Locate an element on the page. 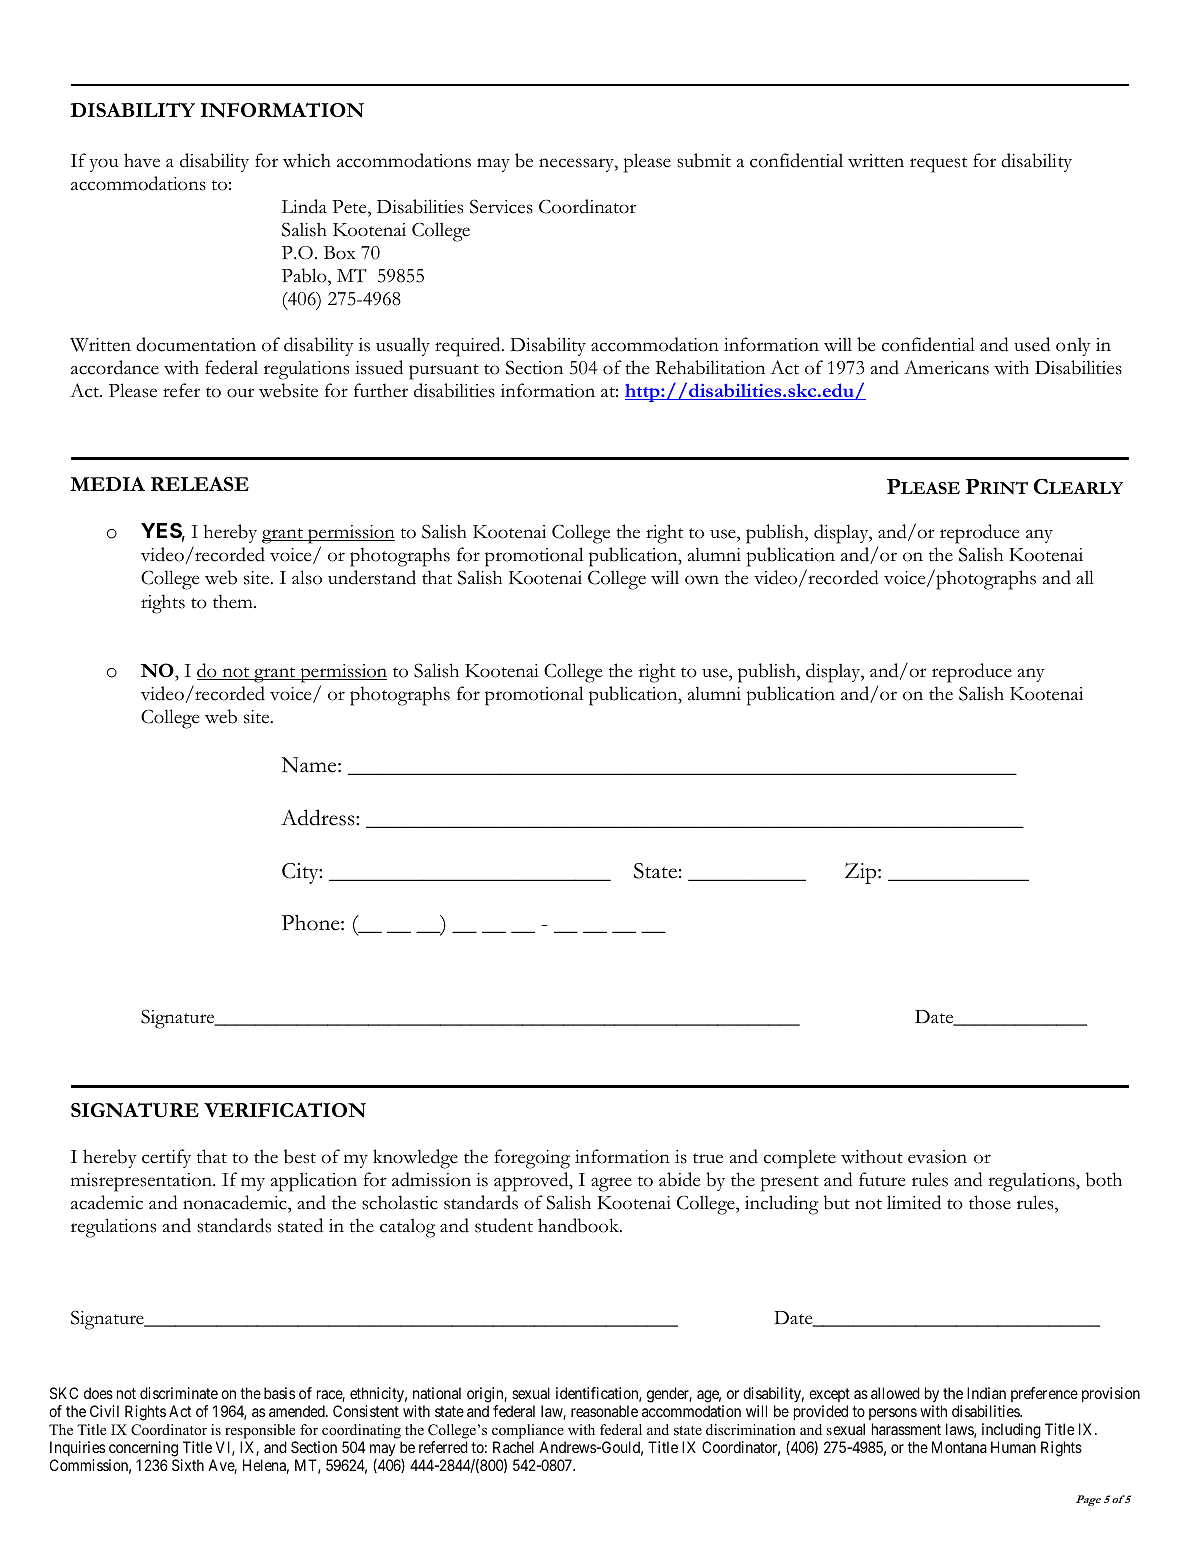 The image size is (1196, 1547). own is located at coordinates (702, 580).
